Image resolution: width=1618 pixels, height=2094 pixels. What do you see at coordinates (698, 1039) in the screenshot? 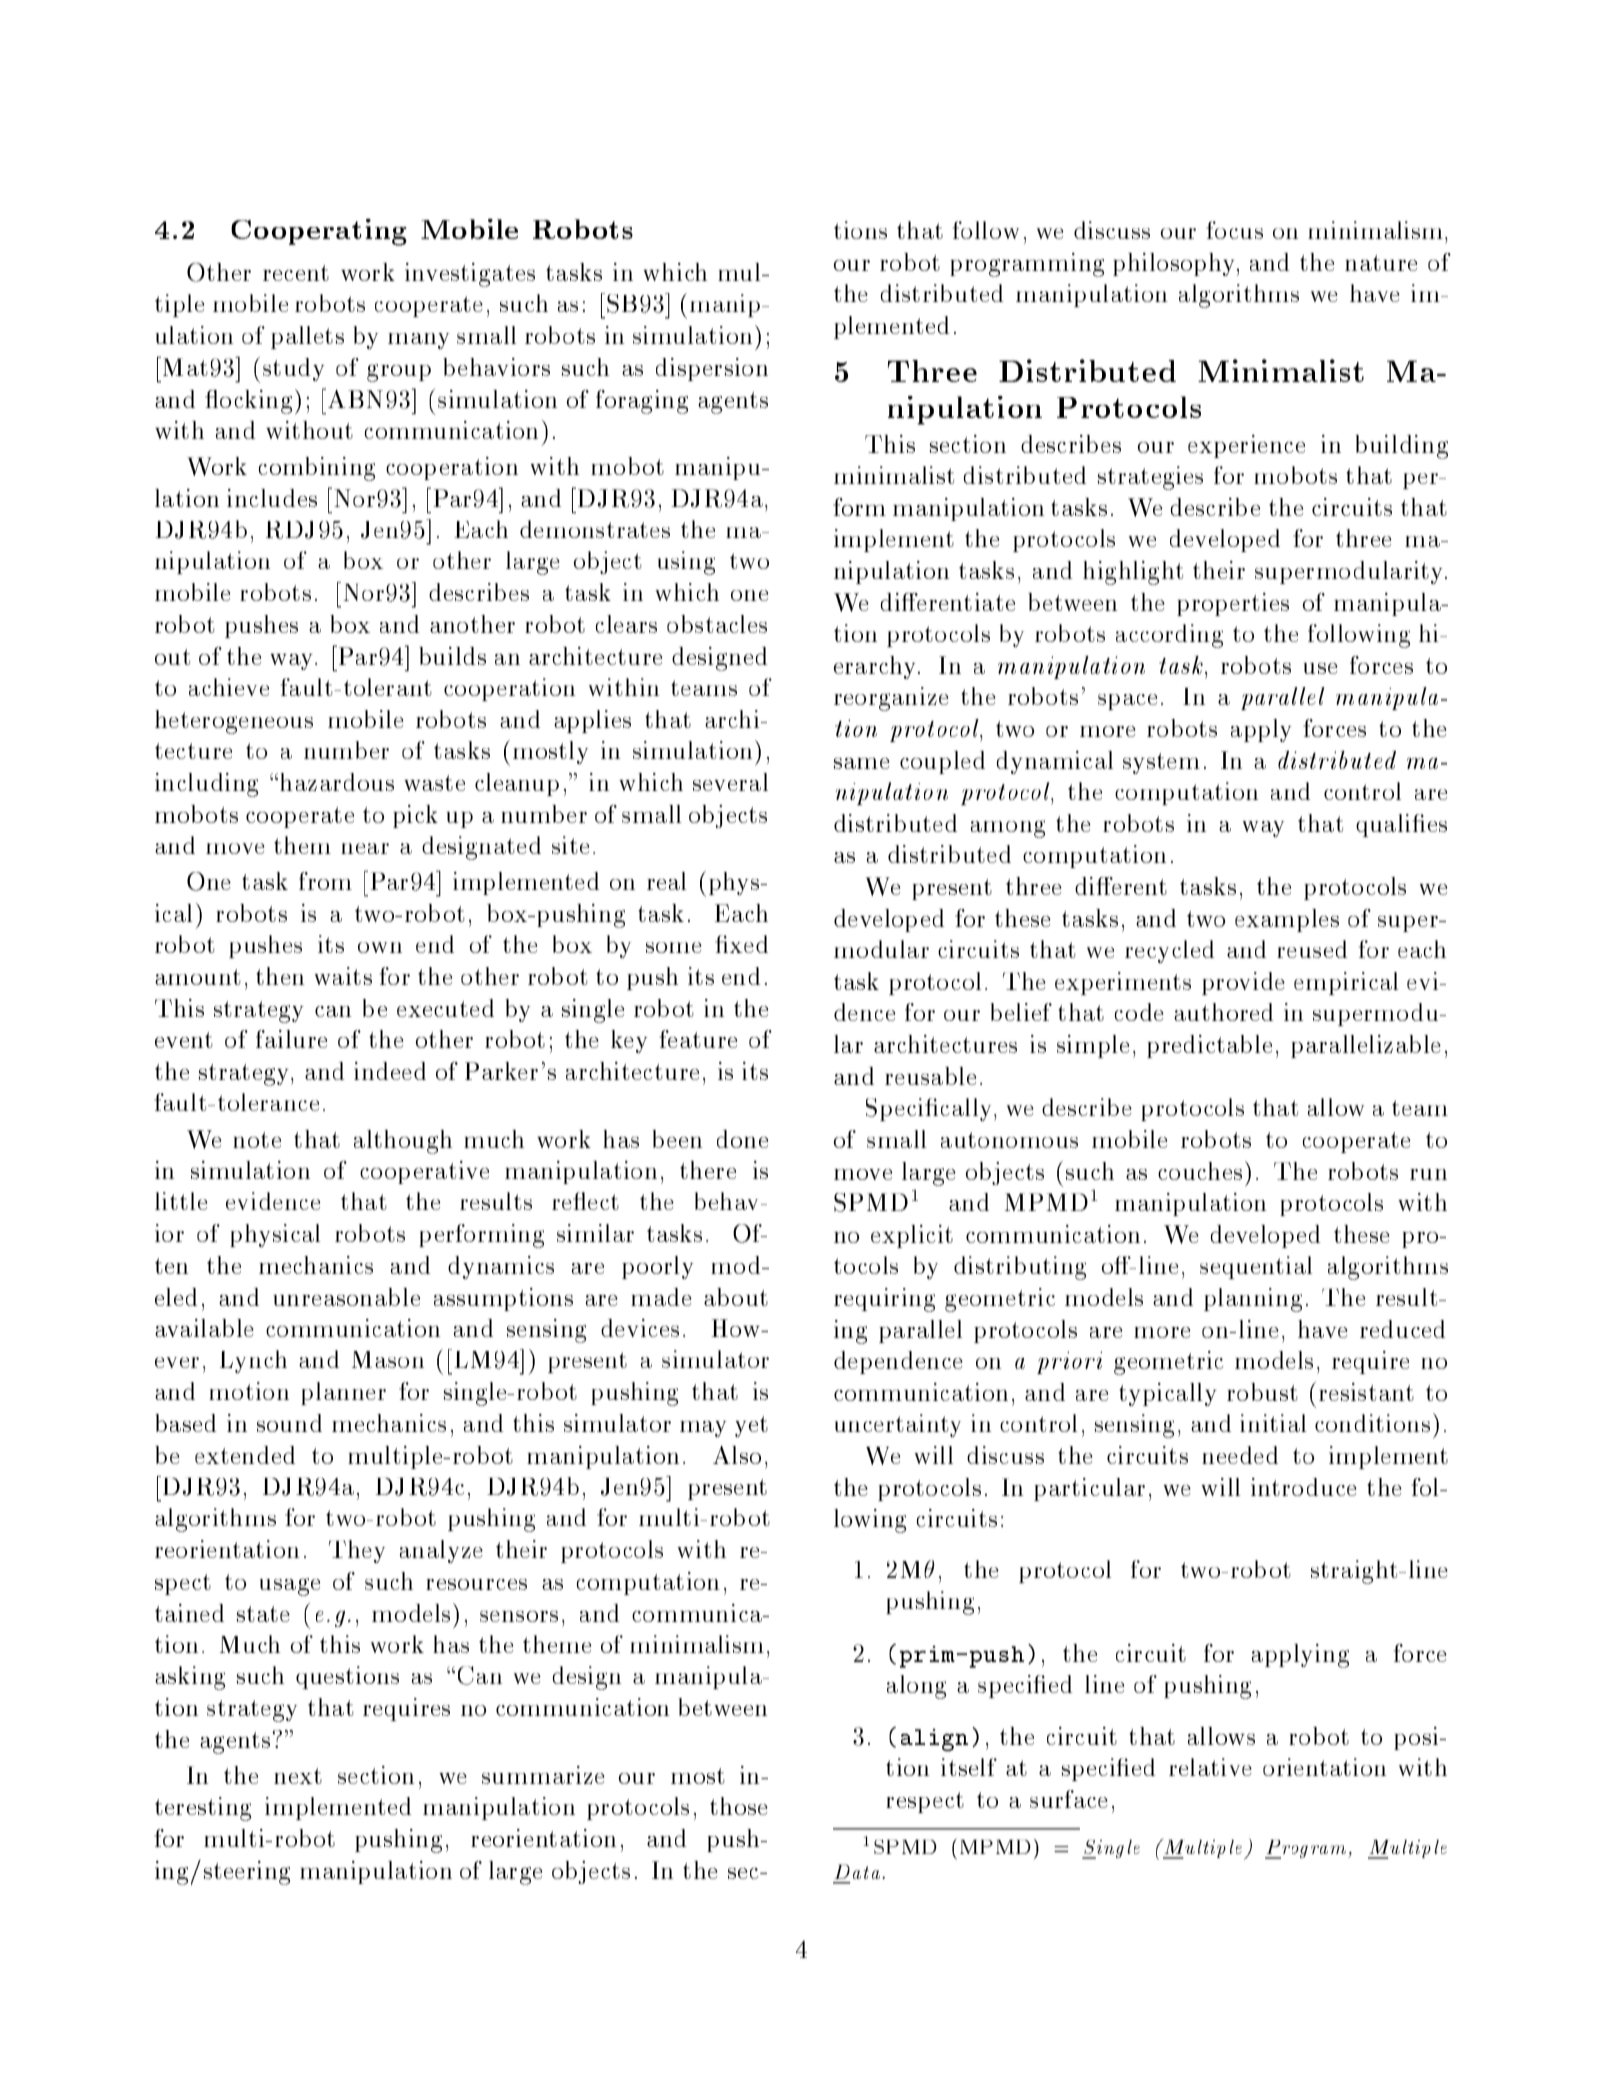
I see `feature` at bounding box center [698, 1039].
